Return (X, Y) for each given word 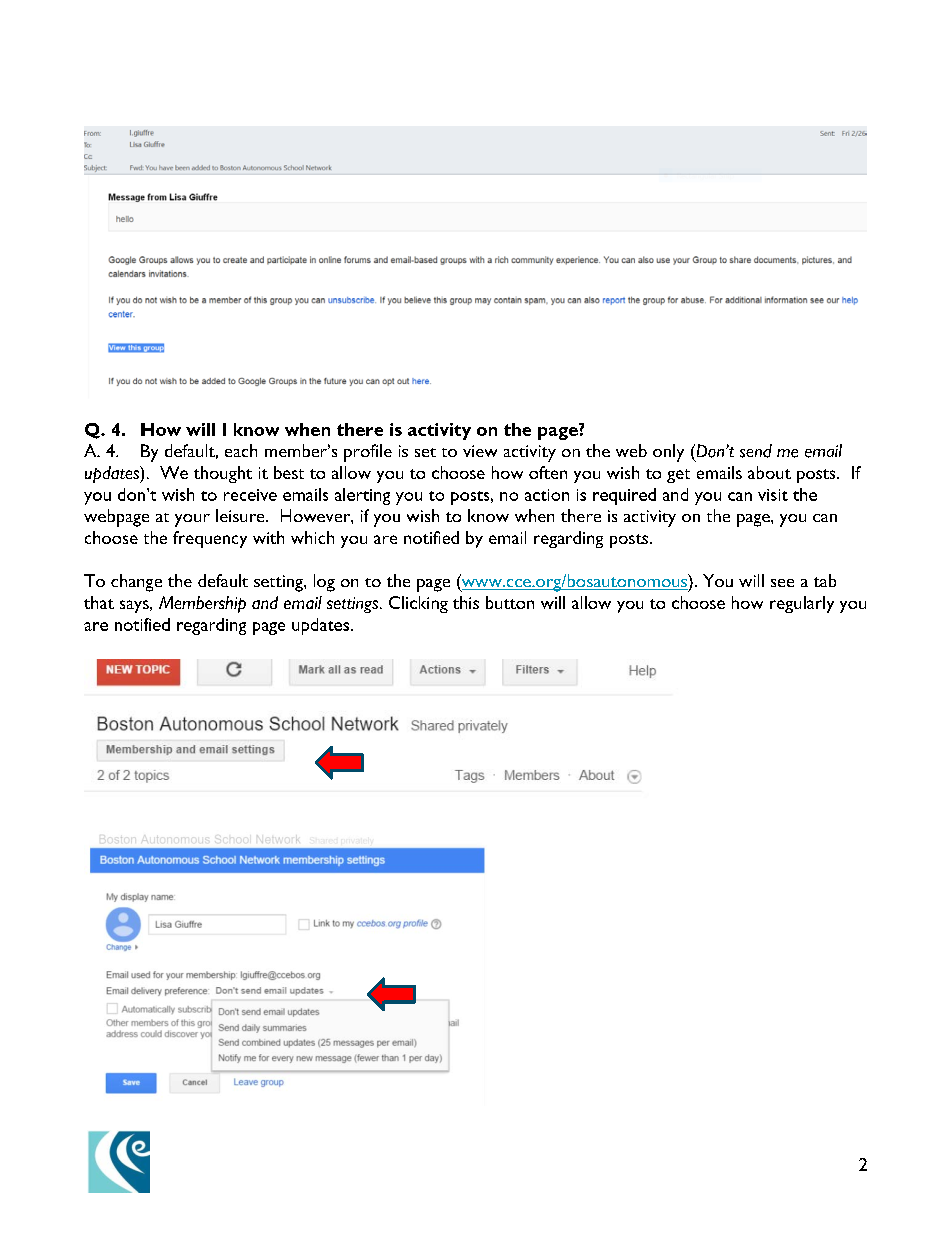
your (192, 520)
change (136, 583)
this (466, 602)
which (312, 537)
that (99, 602)
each (241, 450)
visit (773, 495)
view (480, 451)
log (324, 583)
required (624, 496)
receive (250, 495)
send (756, 451)
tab (825, 580)
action (547, 495)
